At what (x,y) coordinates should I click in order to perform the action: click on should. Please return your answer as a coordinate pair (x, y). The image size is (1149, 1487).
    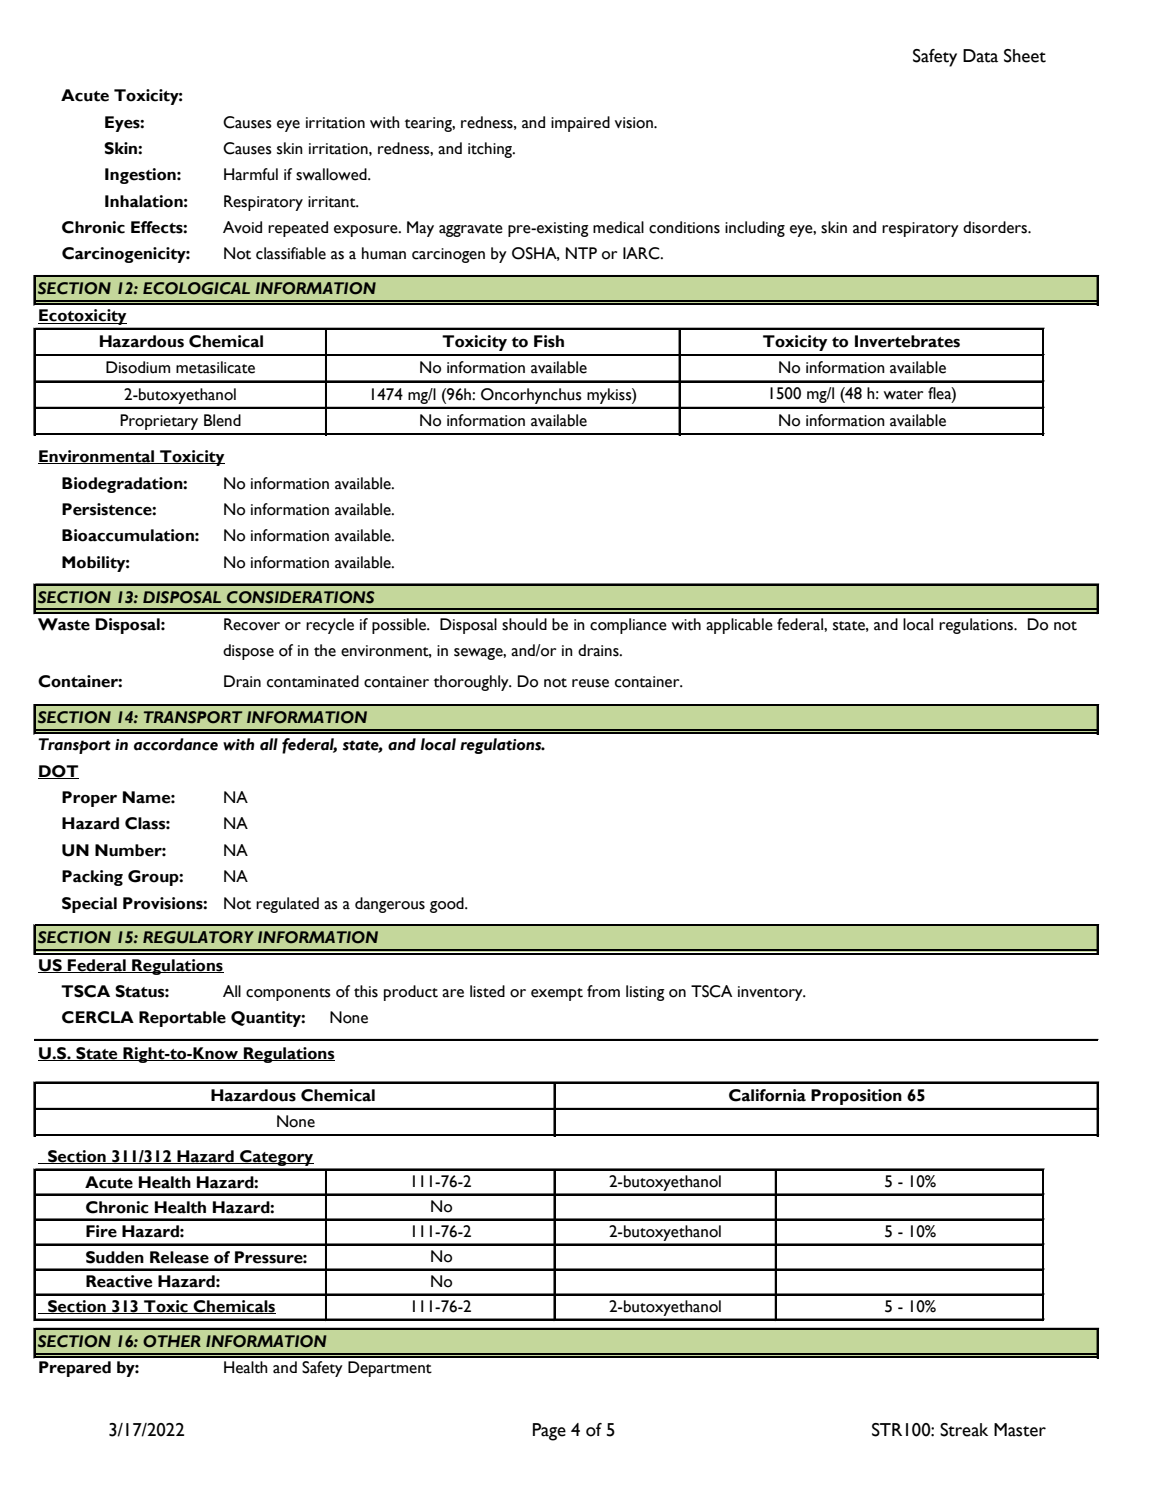
    Looking at the image, I should click on (524, 624).
